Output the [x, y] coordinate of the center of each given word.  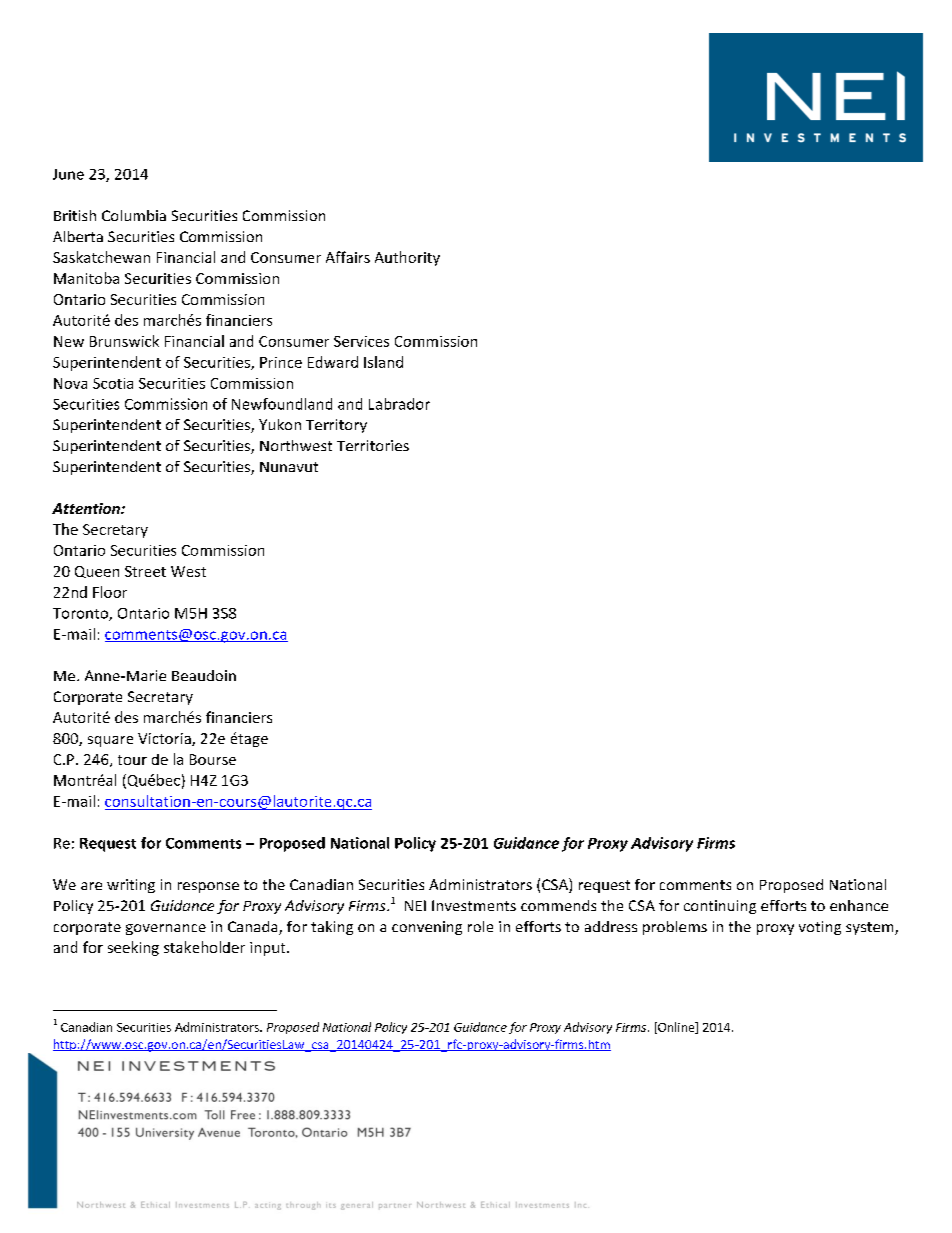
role [480, 926]
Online [676, 1028]
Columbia [134, 215]
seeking [133, 948]
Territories [373, 445]
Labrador [399, 404]
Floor [110, 592]
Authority [407, 258]
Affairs [348, 257]
